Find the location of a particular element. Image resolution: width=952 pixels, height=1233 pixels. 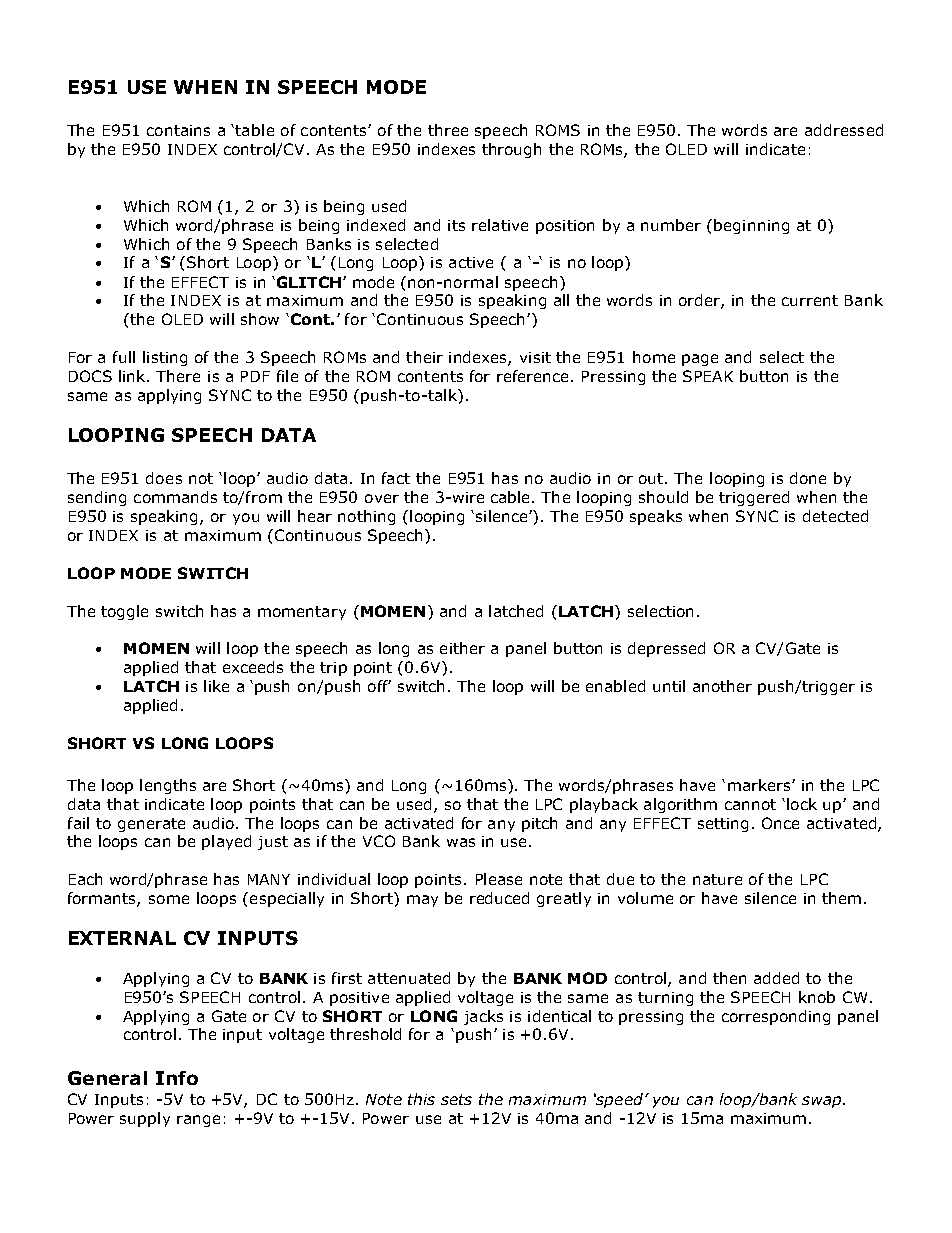

table is located at coordinates (254, 130).
